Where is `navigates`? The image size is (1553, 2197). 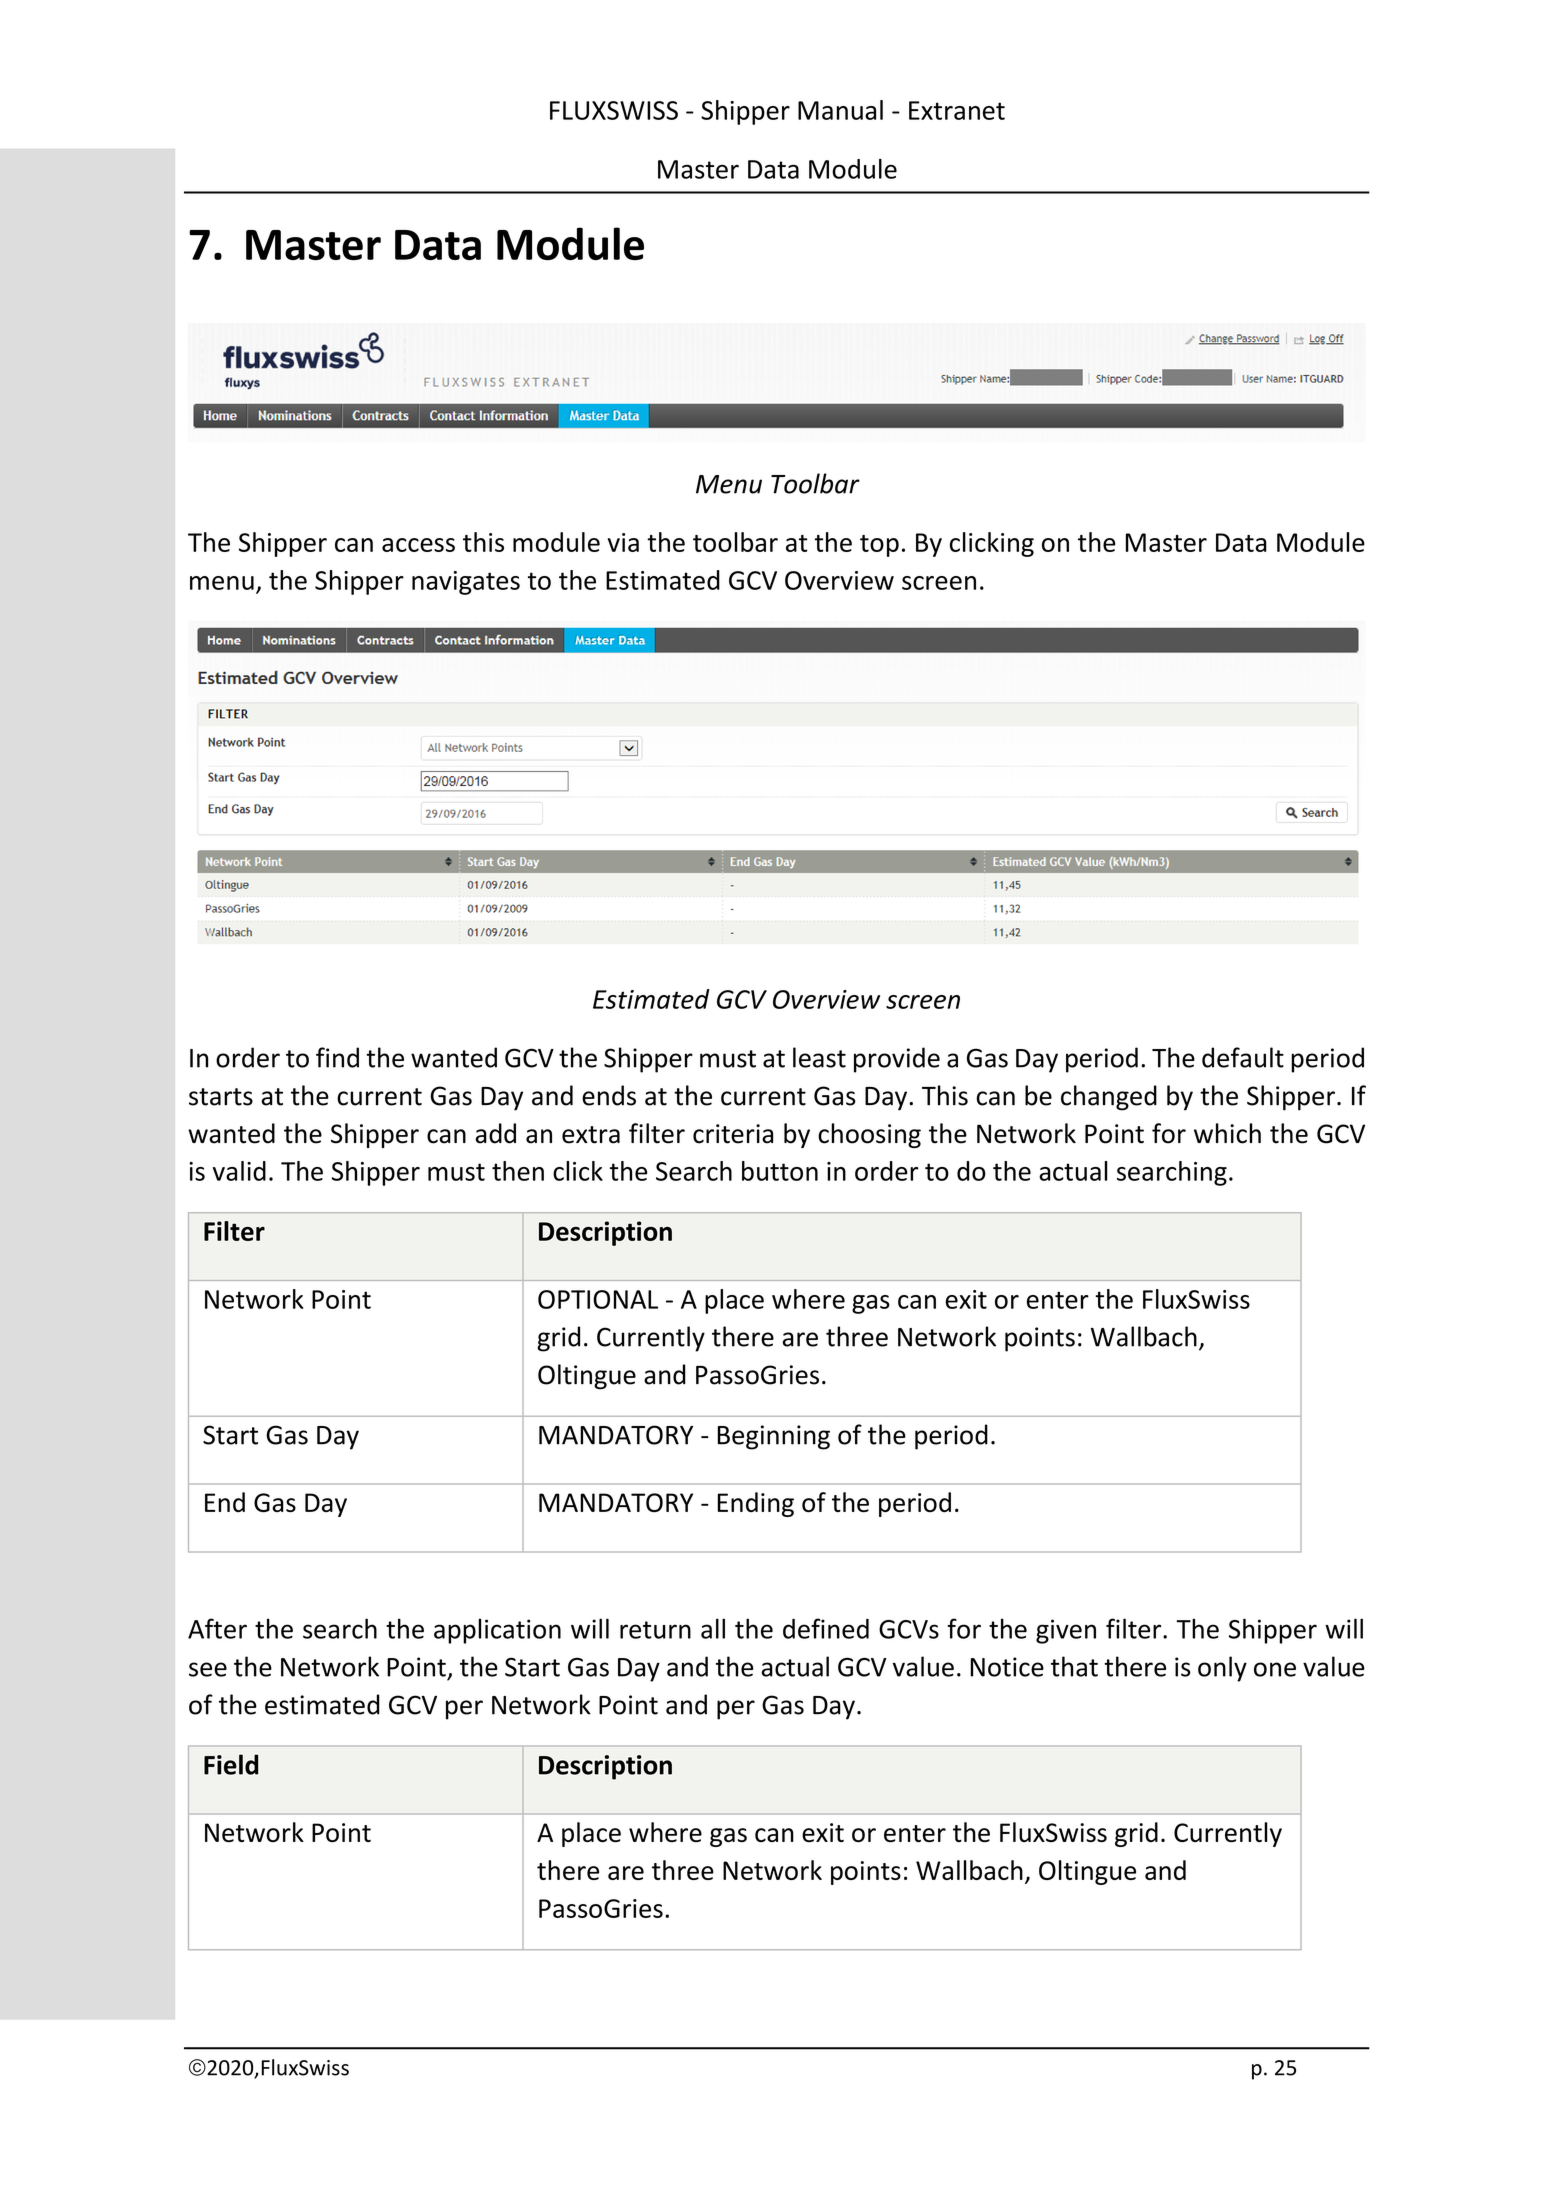
navigates is located at coordinates (466, 583).
